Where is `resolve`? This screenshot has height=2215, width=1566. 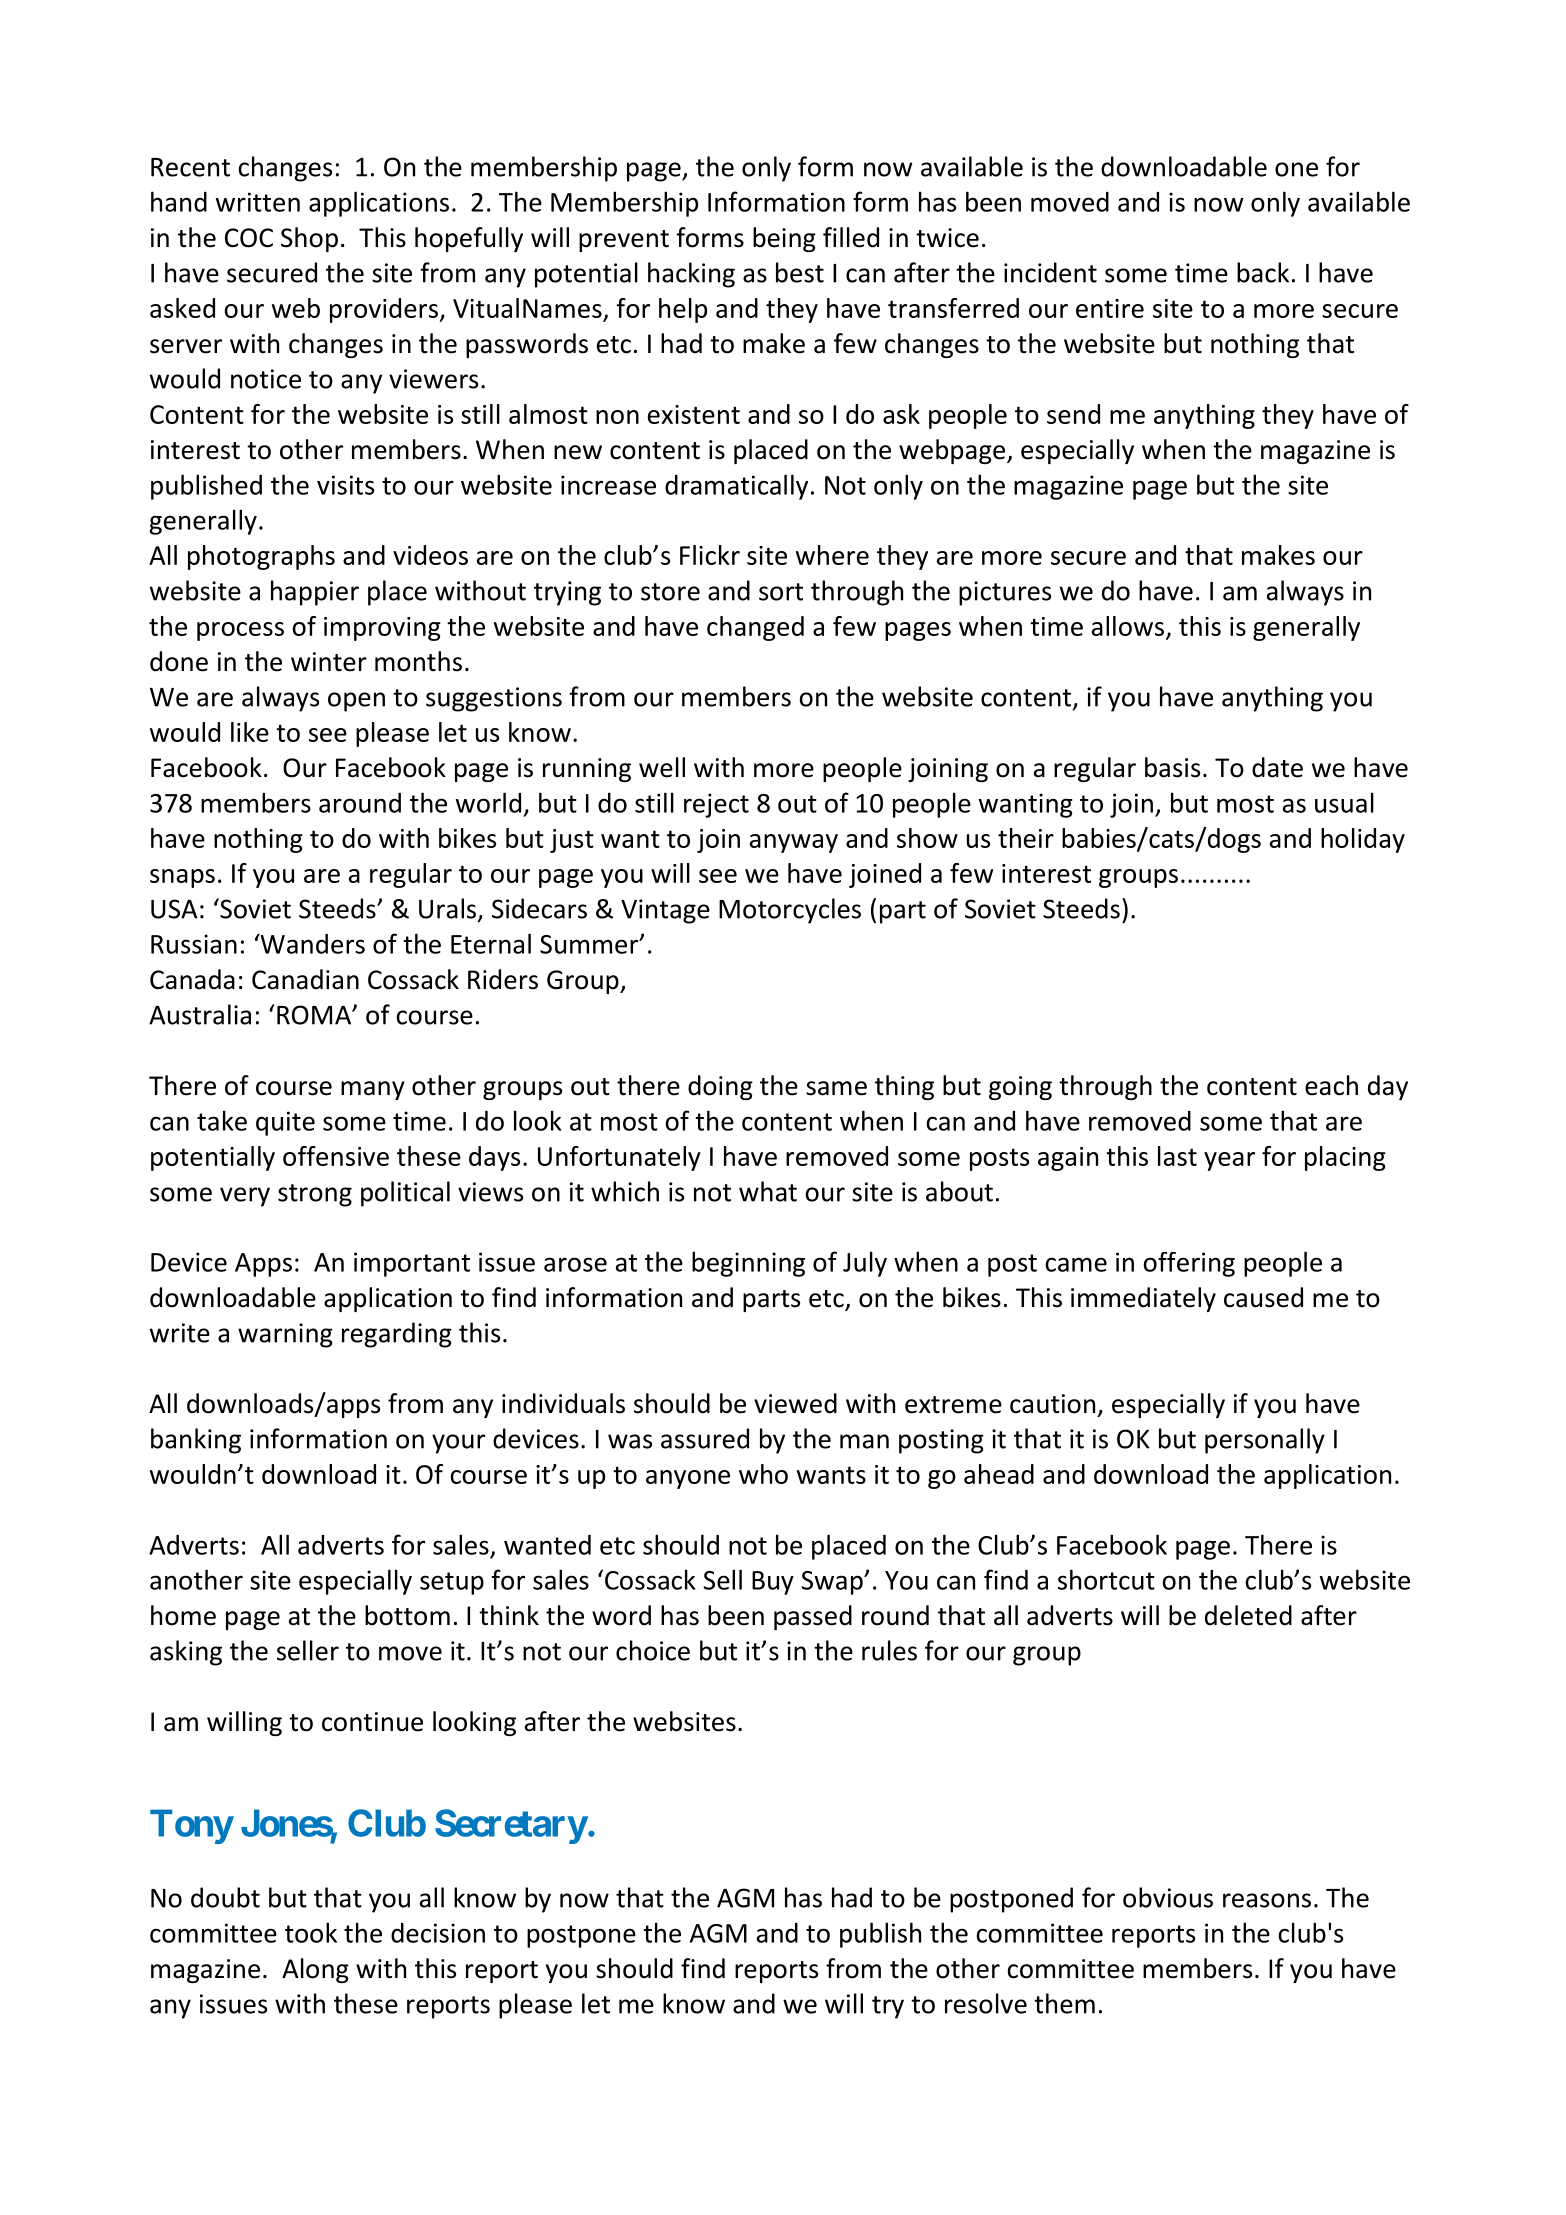
resolve is located at coordinates (986, 2003).
